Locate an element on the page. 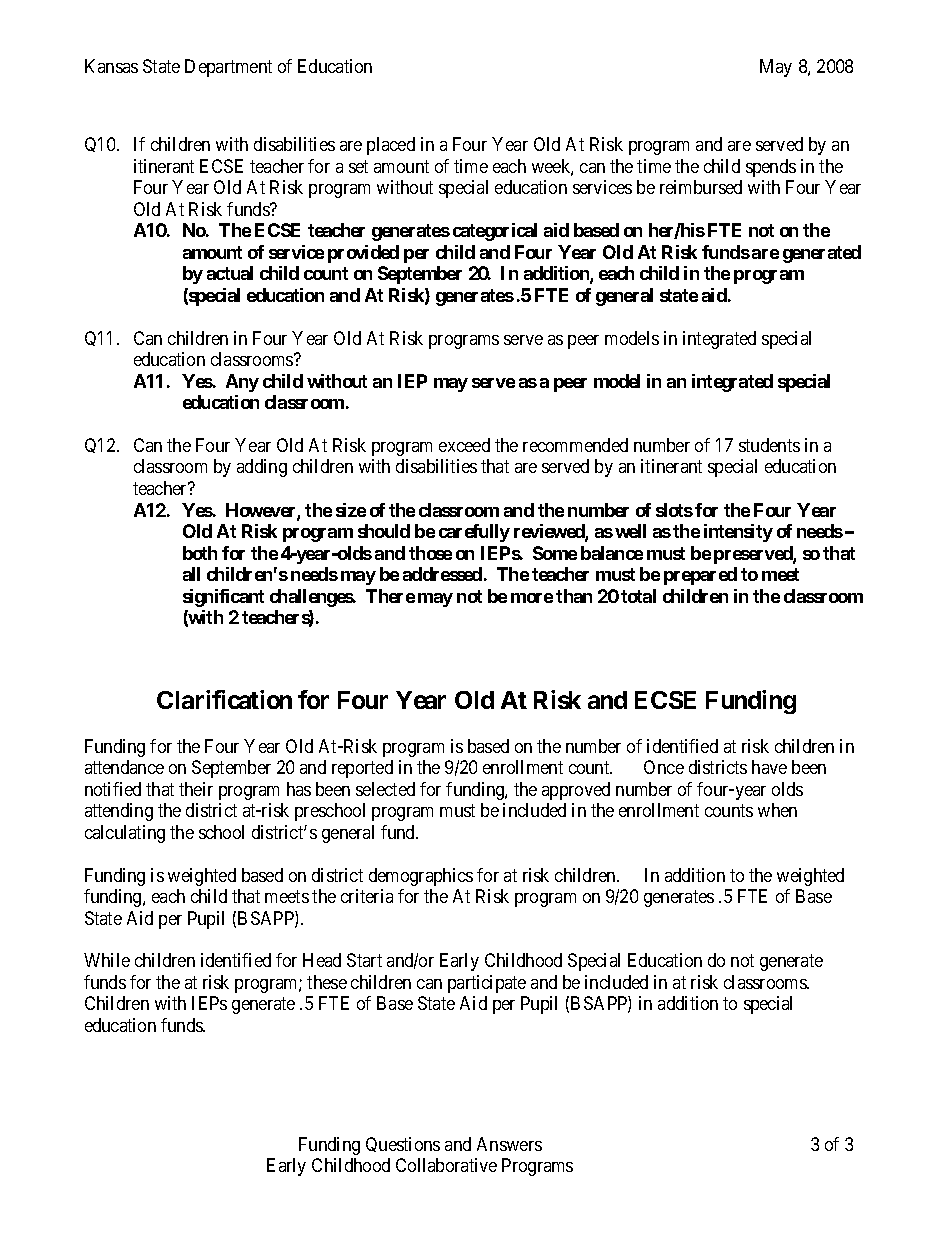 This document has height=1233, width=952. placed is located at coordinates (391, 146).
